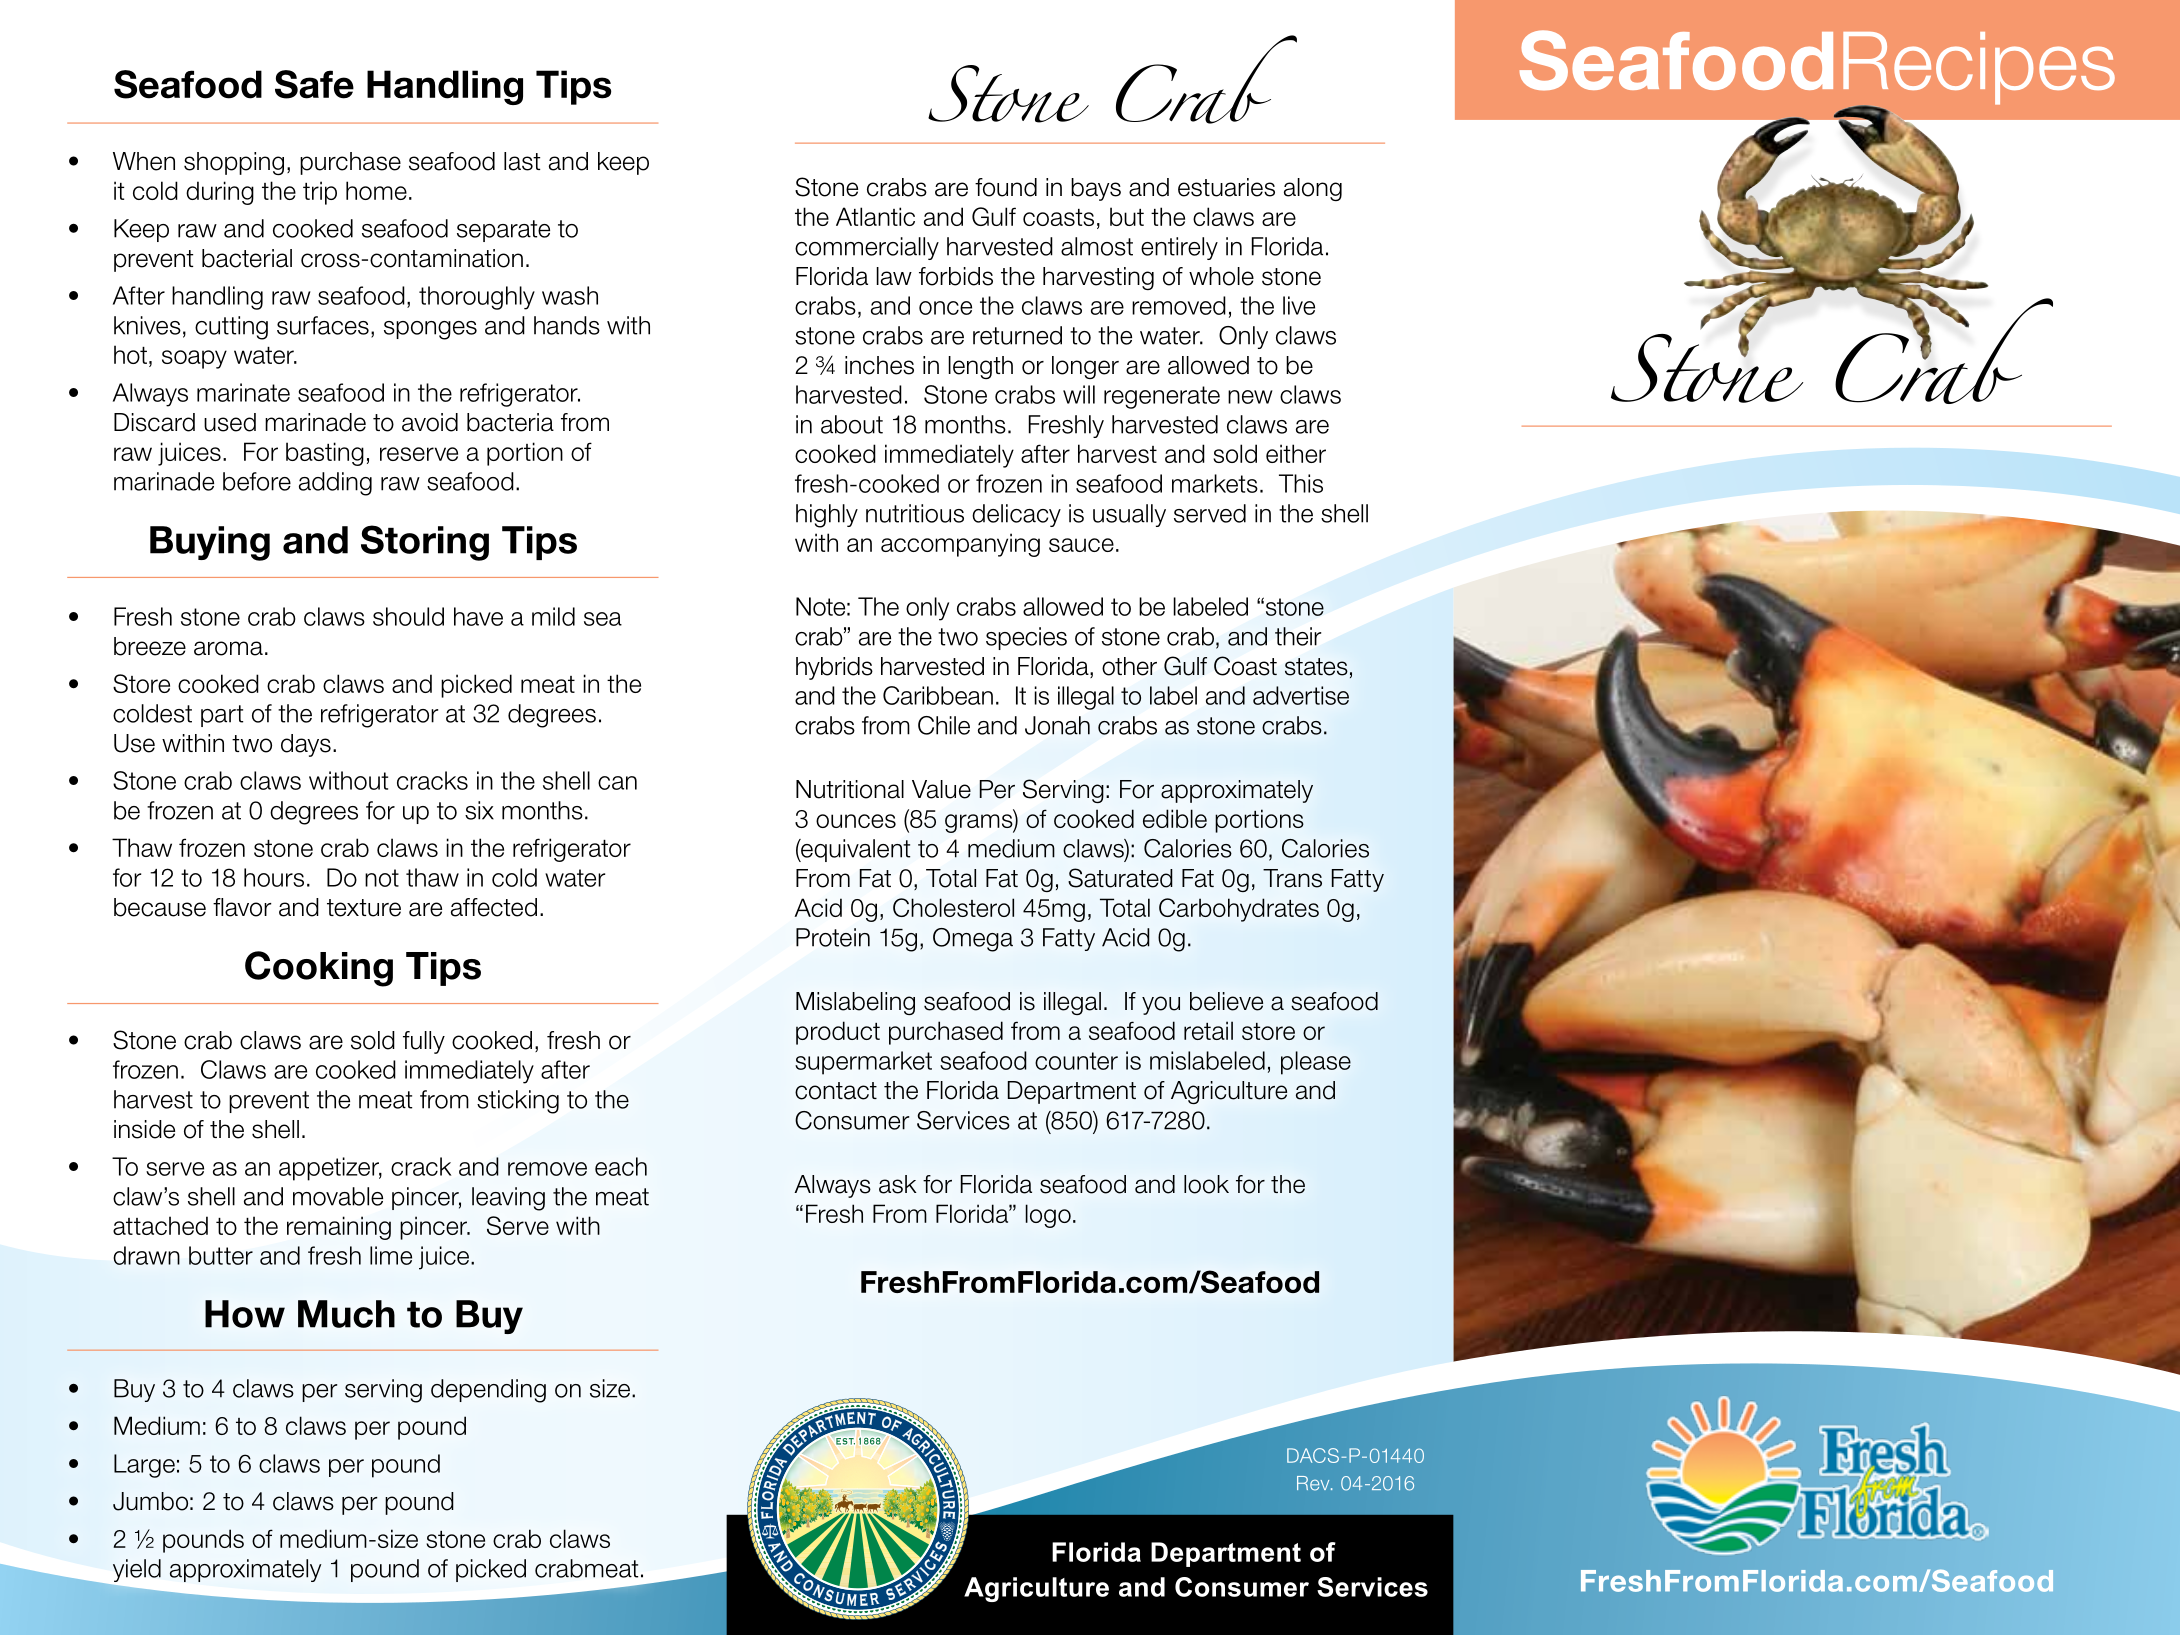 The height and width of the screenshot is (1635, 2180). Describe the element at coordinates (621, 1166) in the screenshot. I see `each` at that location.
